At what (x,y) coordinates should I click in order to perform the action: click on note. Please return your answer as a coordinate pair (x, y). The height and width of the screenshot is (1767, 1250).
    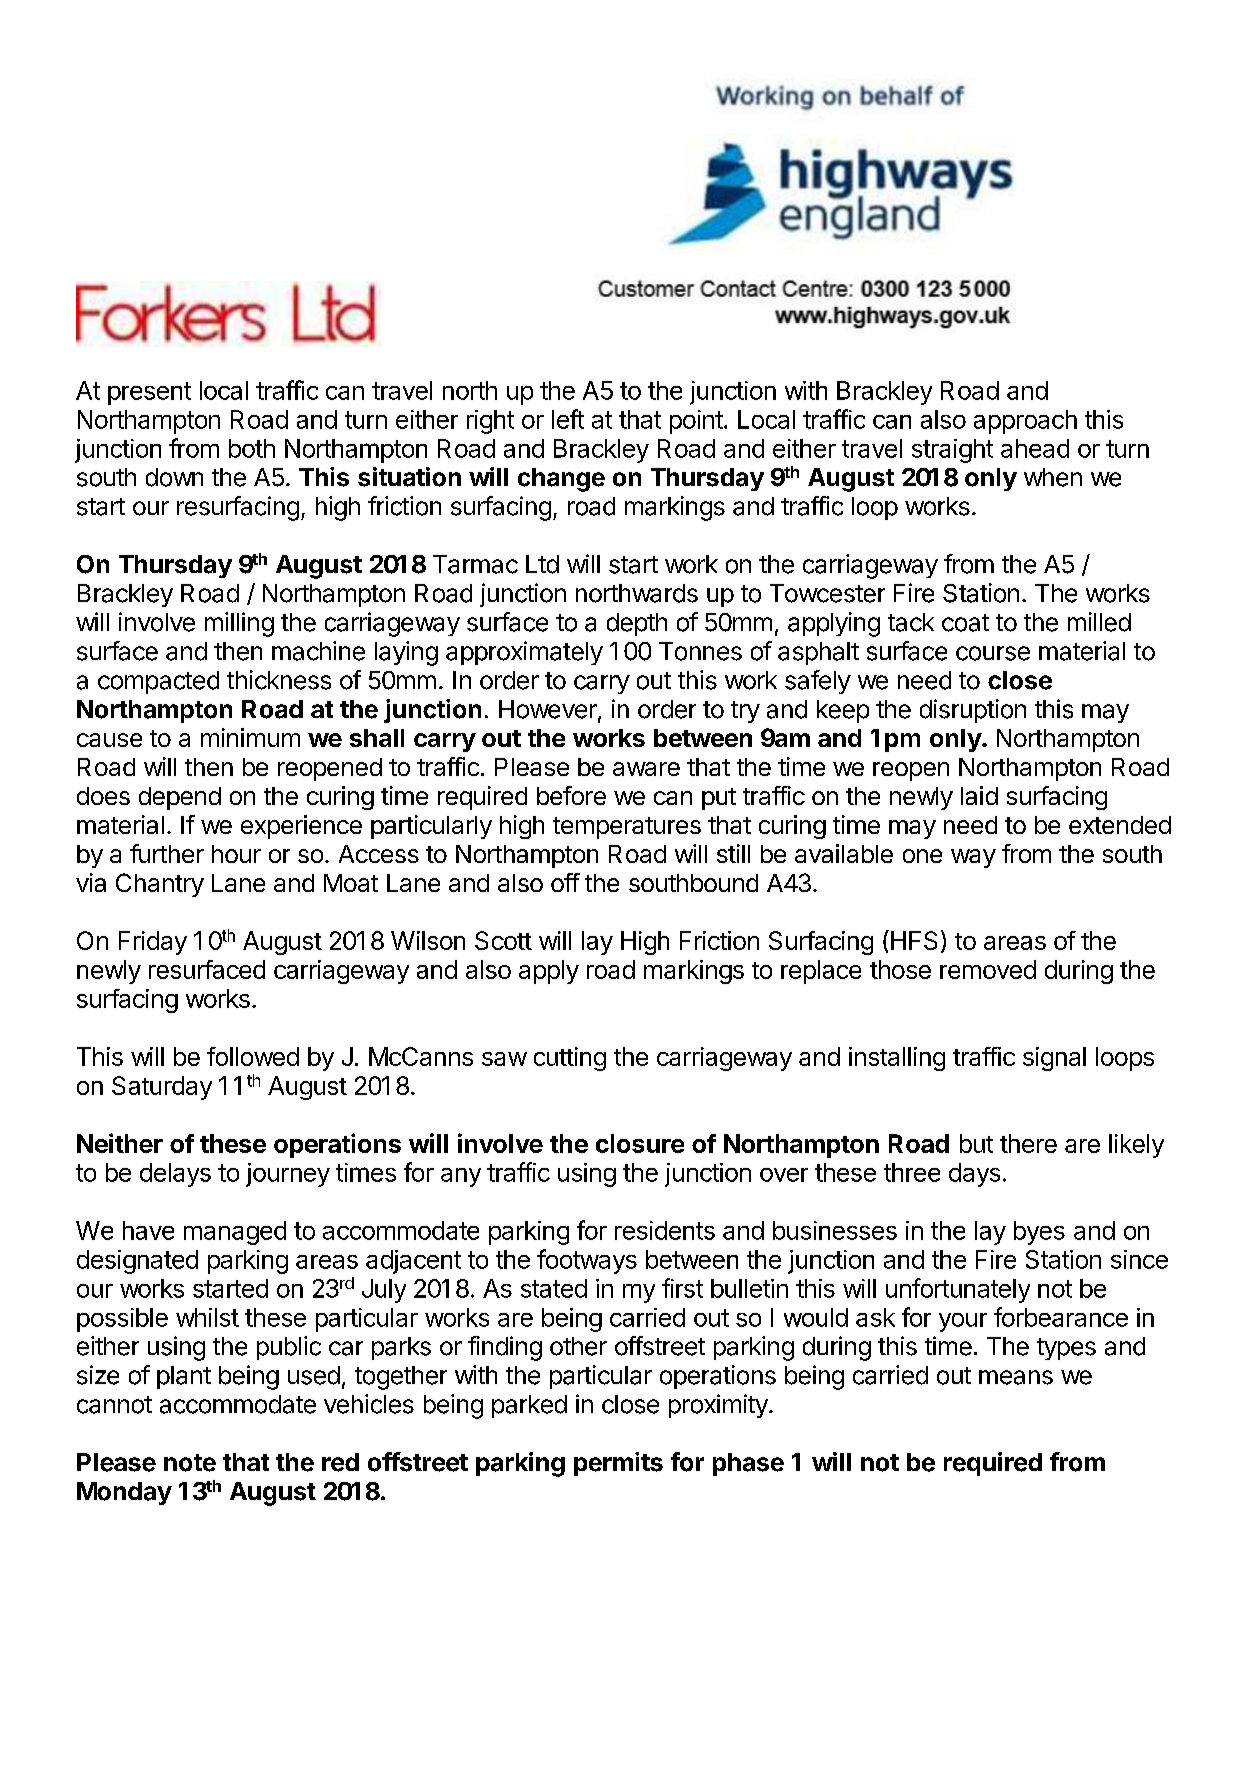
    Looking at the image, I should click on (190, 1463).
